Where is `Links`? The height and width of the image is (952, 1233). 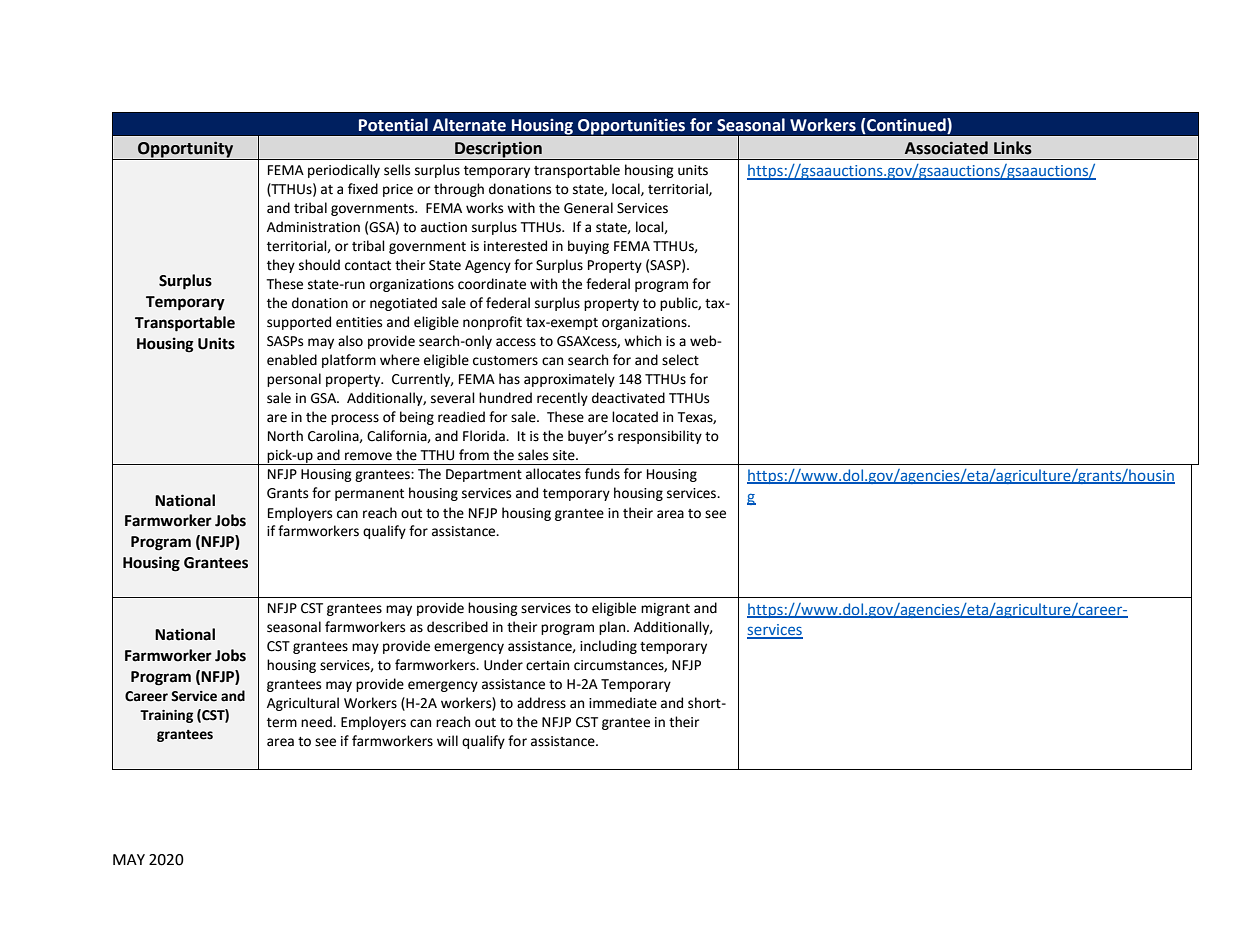 Links is located at coordinates (1013, 148).
